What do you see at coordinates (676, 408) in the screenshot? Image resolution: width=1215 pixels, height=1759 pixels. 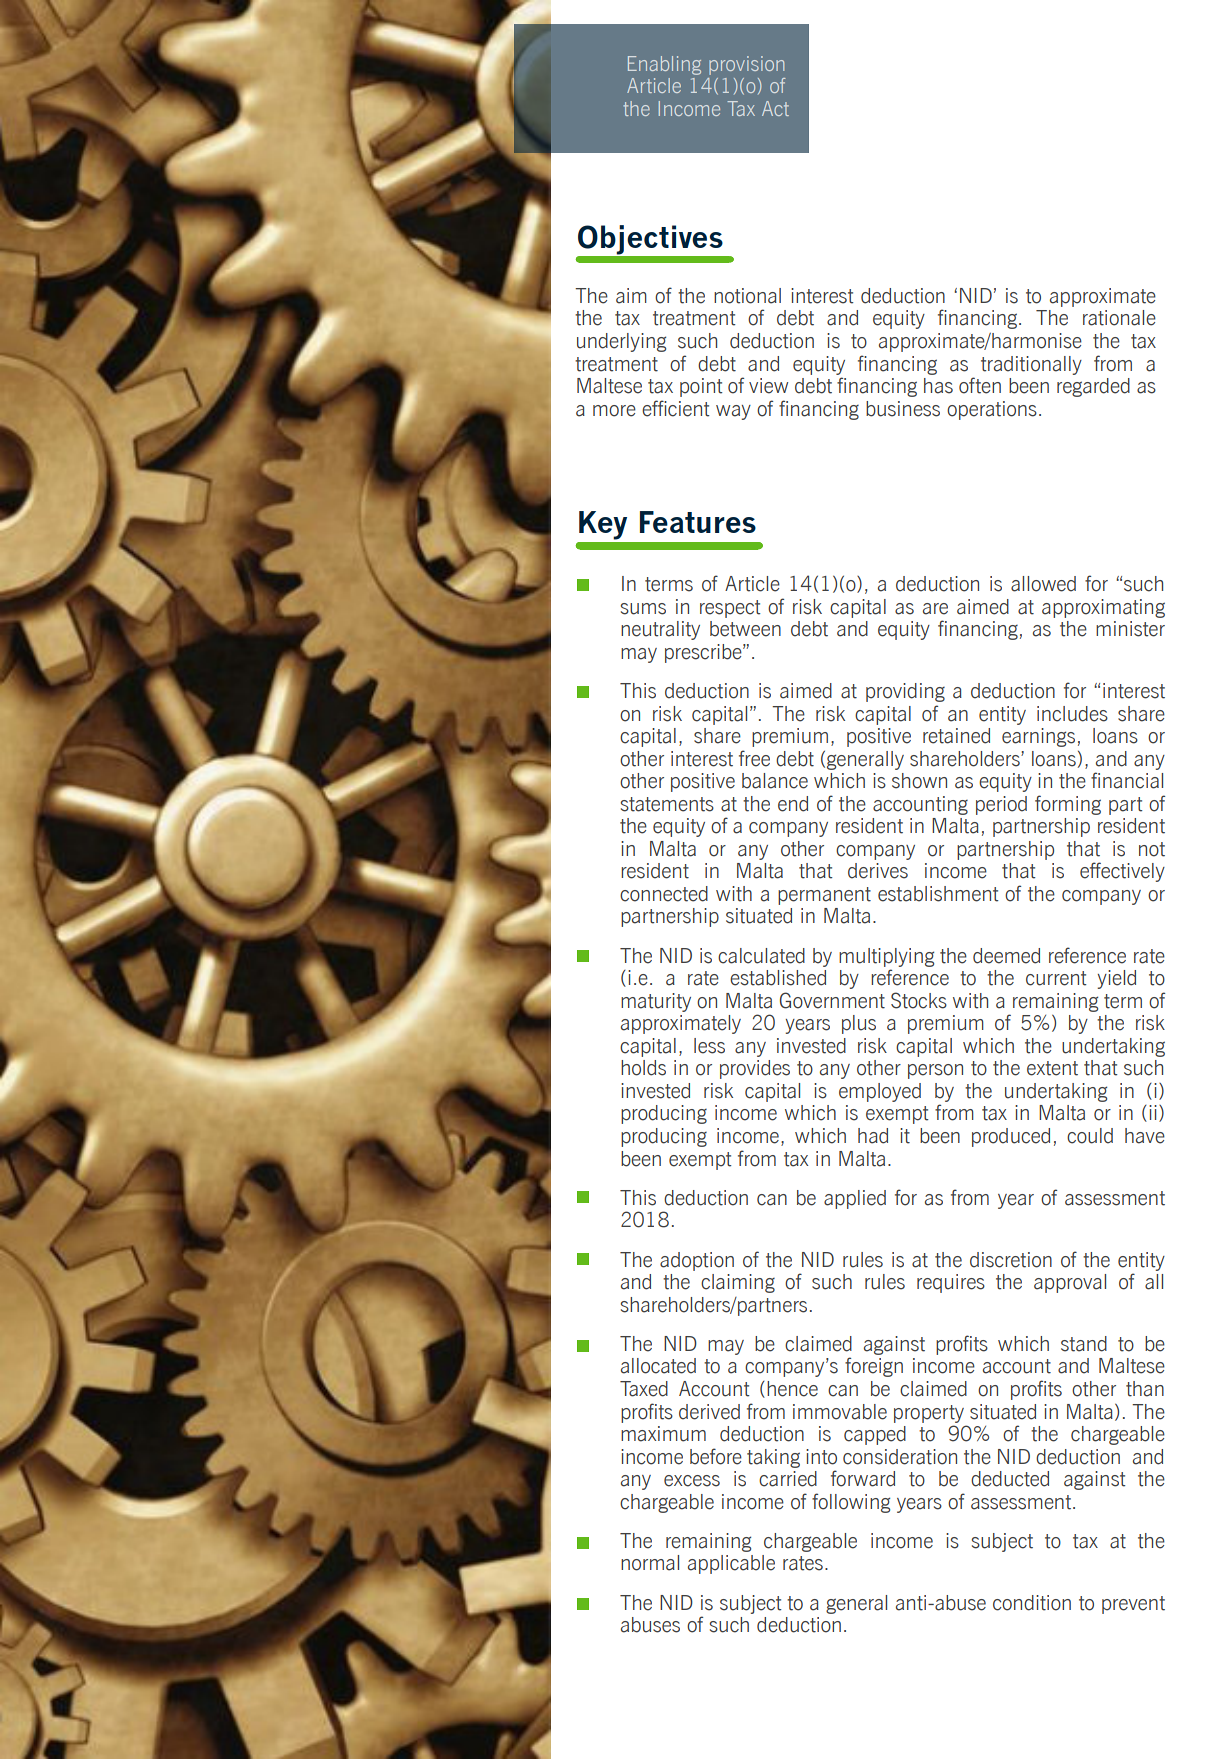 I see `efficient` at bounding box center [676, 408].
